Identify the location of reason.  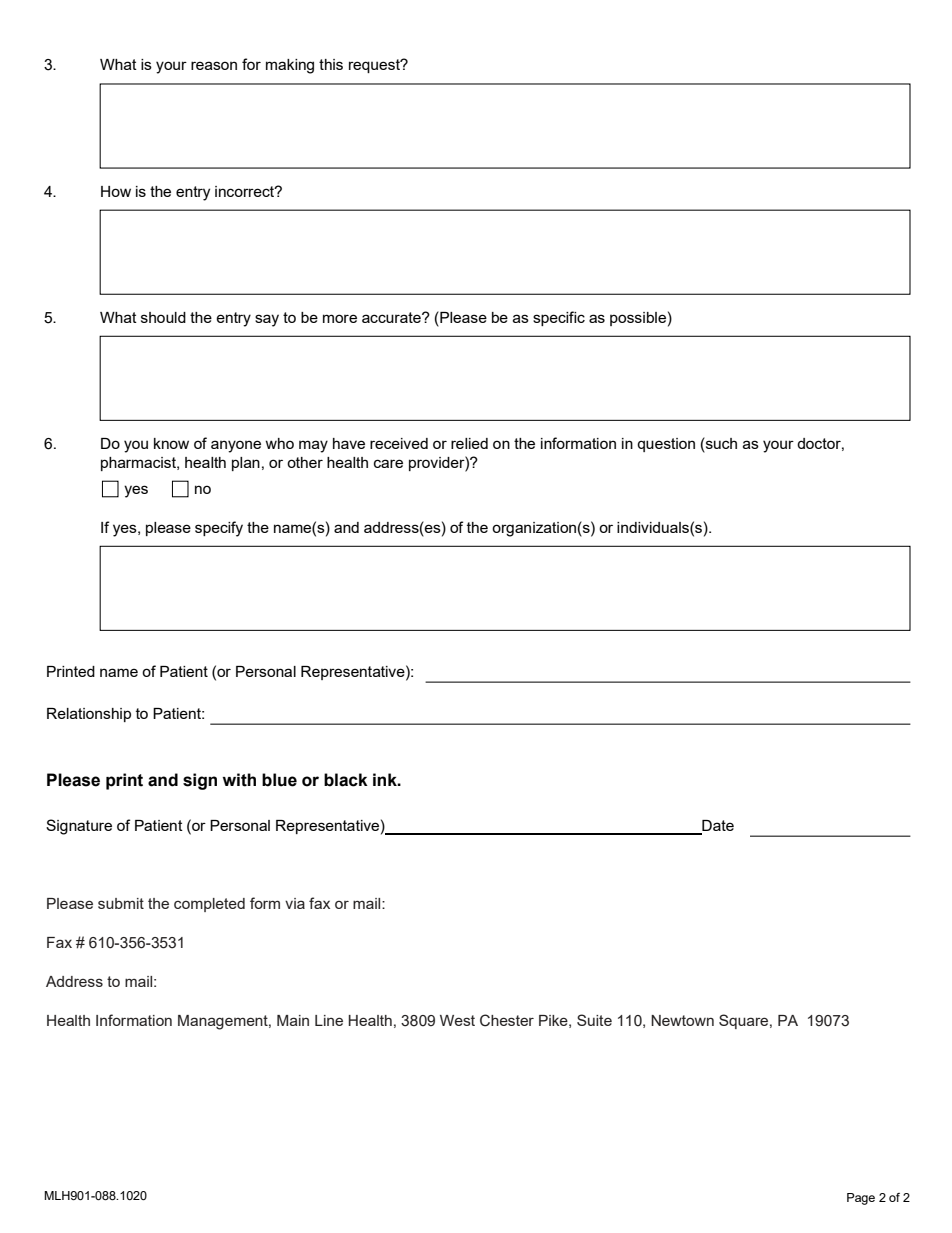
(214, 65).
